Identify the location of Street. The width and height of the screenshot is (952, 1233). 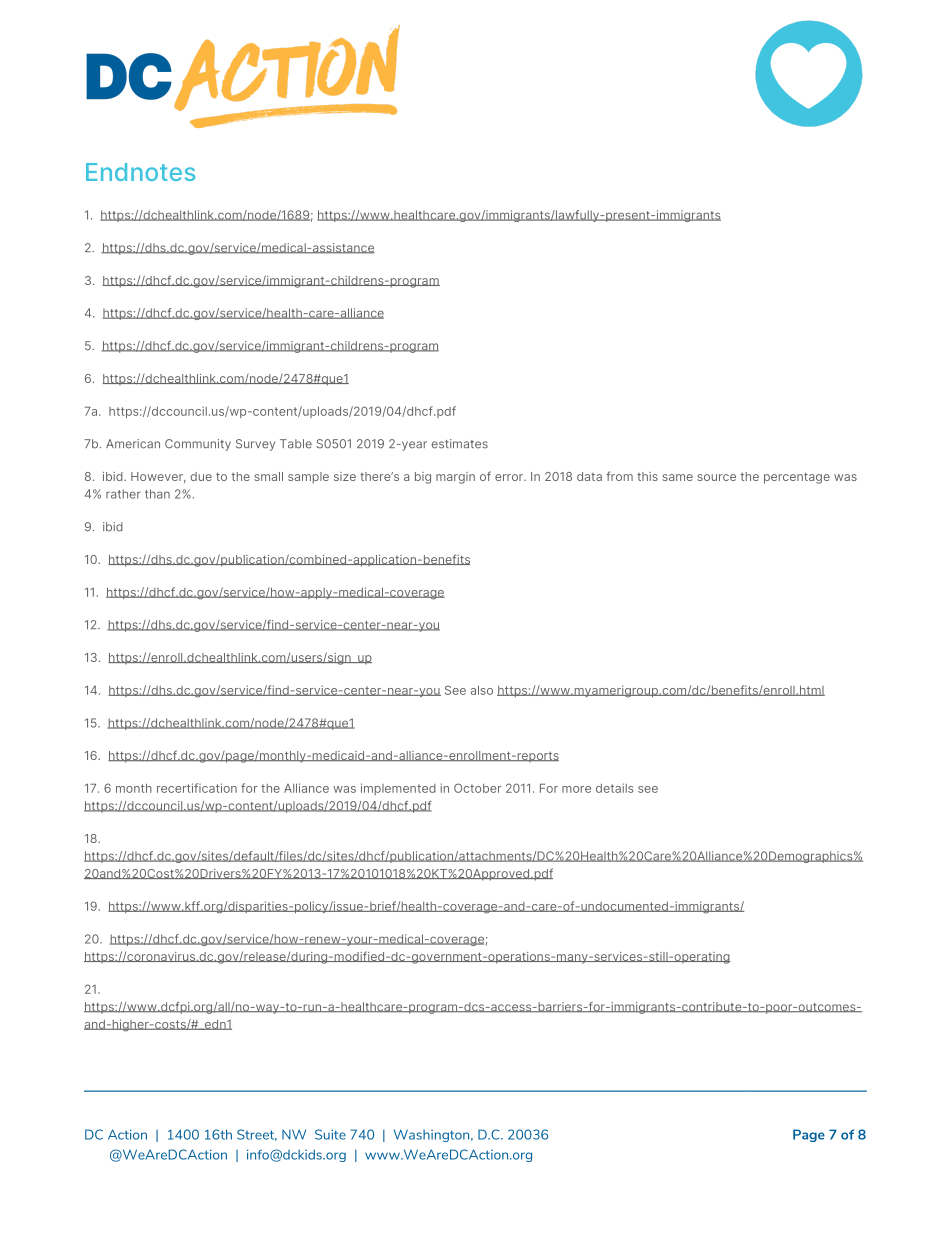
(257, 1135).
